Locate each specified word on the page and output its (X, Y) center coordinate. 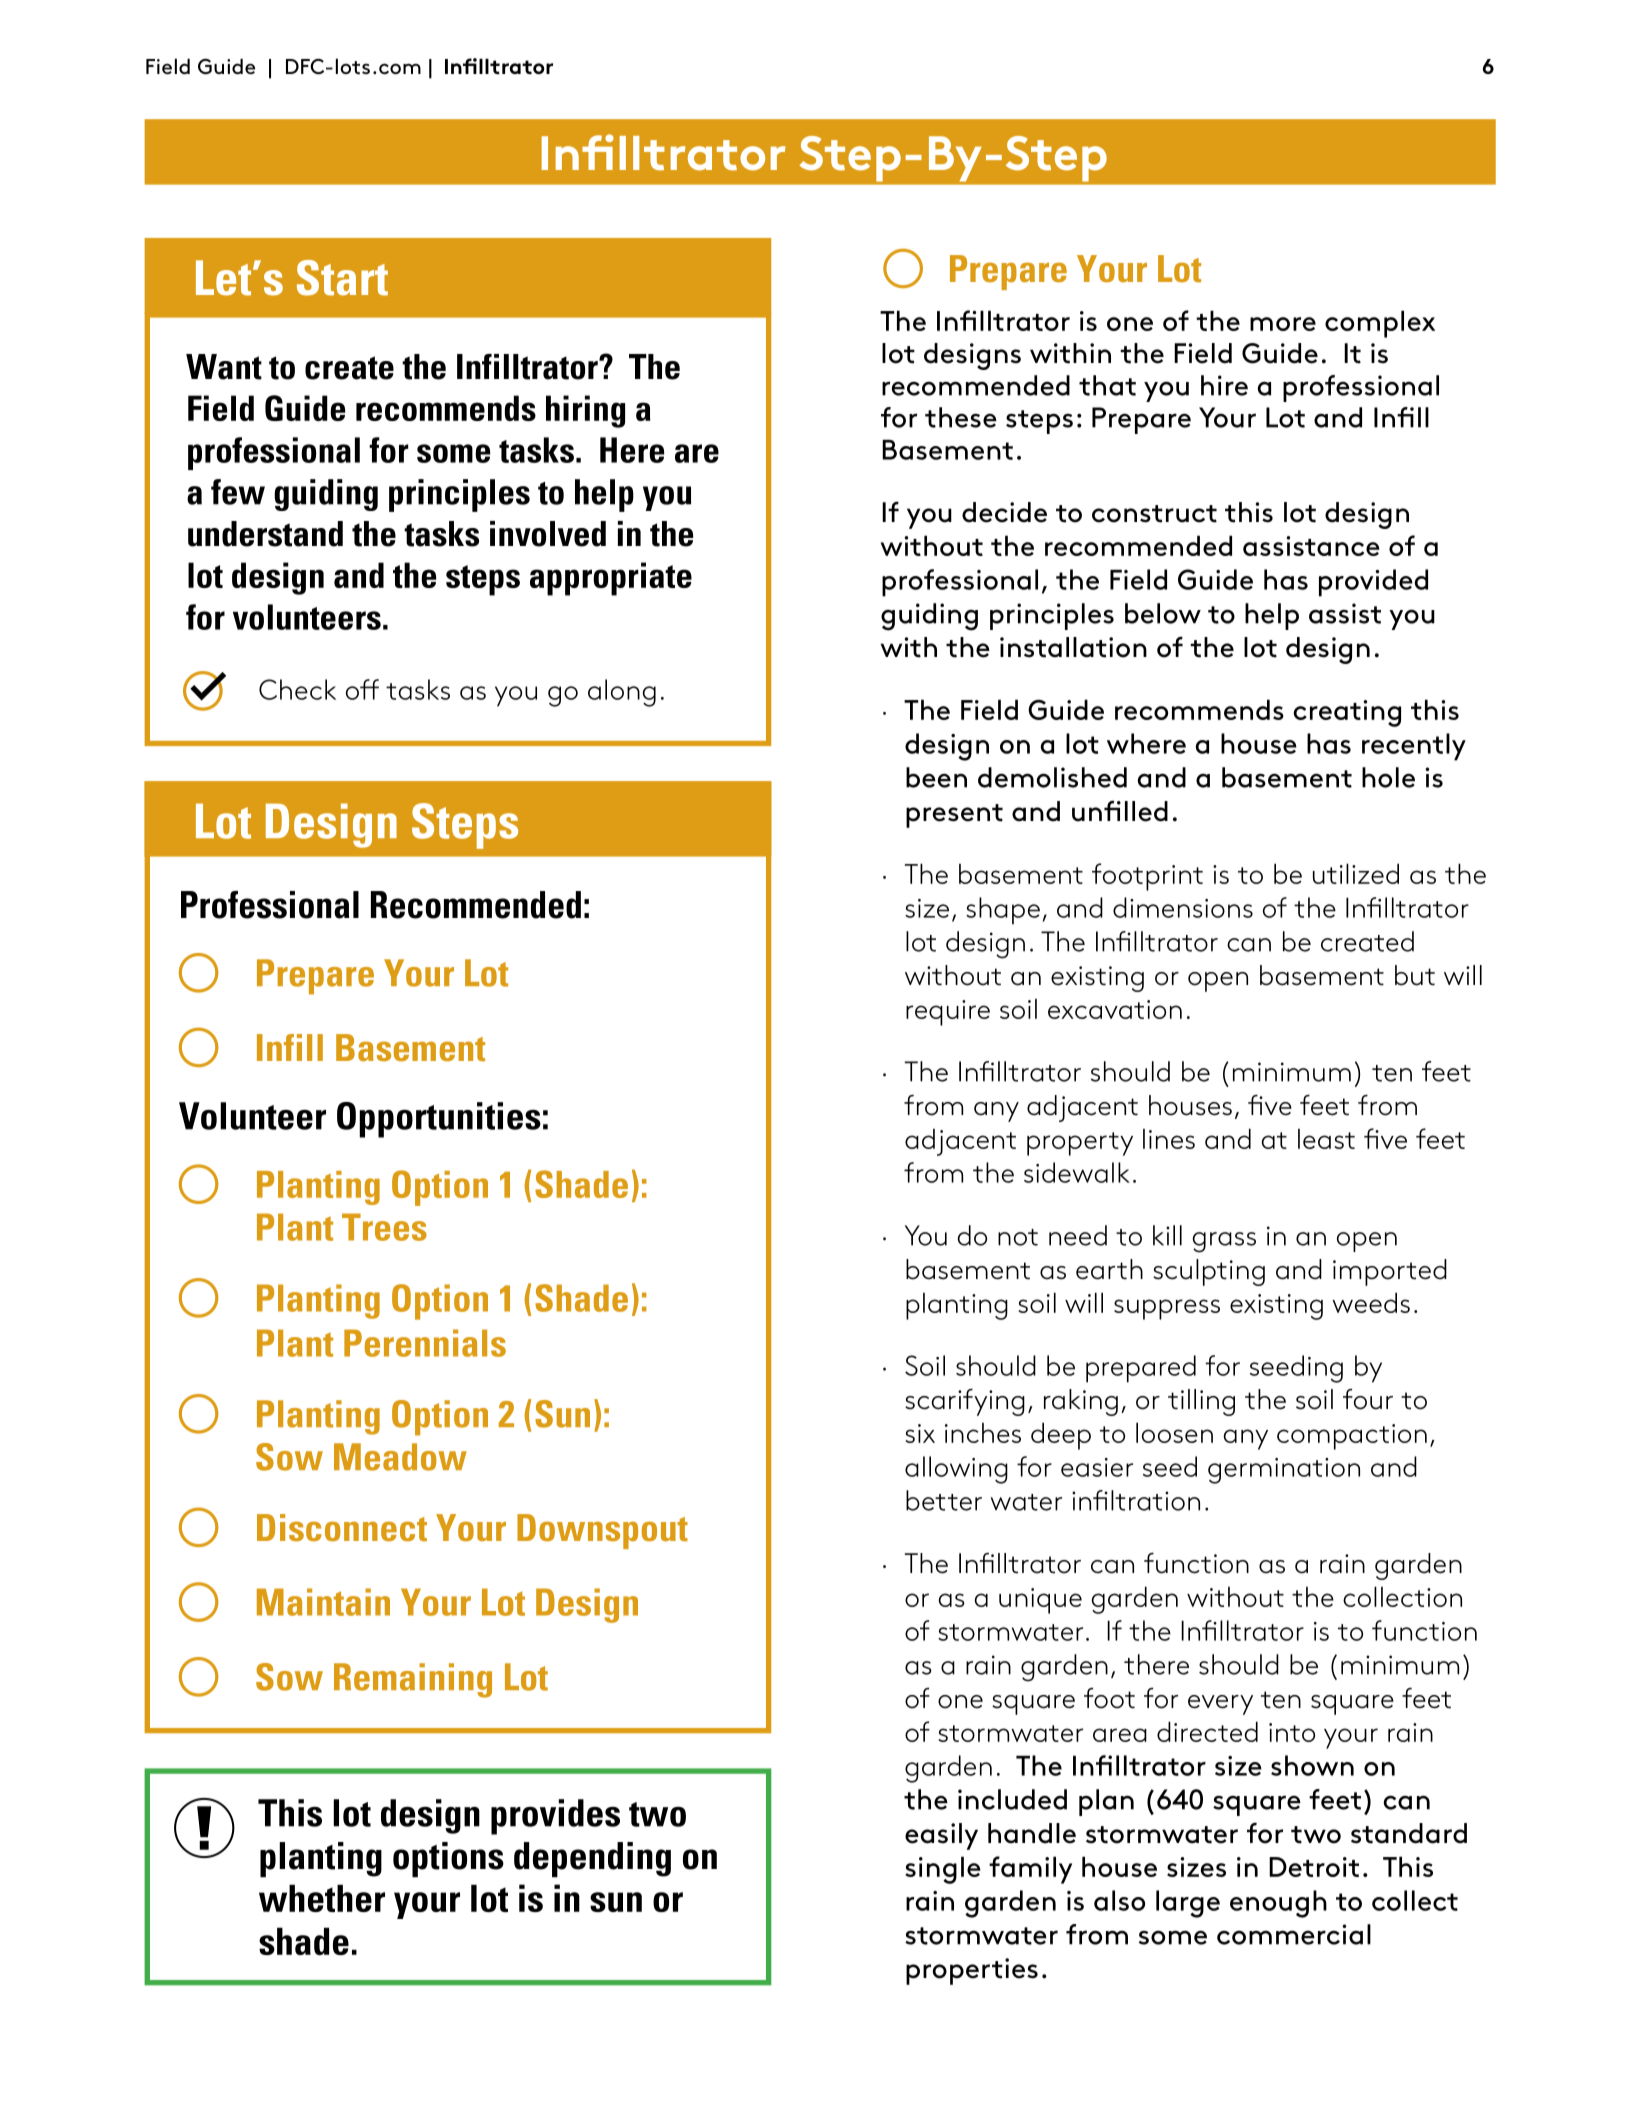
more (1283, 324)
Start (342, 278)
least (1326, 1139)
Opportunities (439, 1120)
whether (322, 1898)
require (948, 1013)
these (961, 417)
